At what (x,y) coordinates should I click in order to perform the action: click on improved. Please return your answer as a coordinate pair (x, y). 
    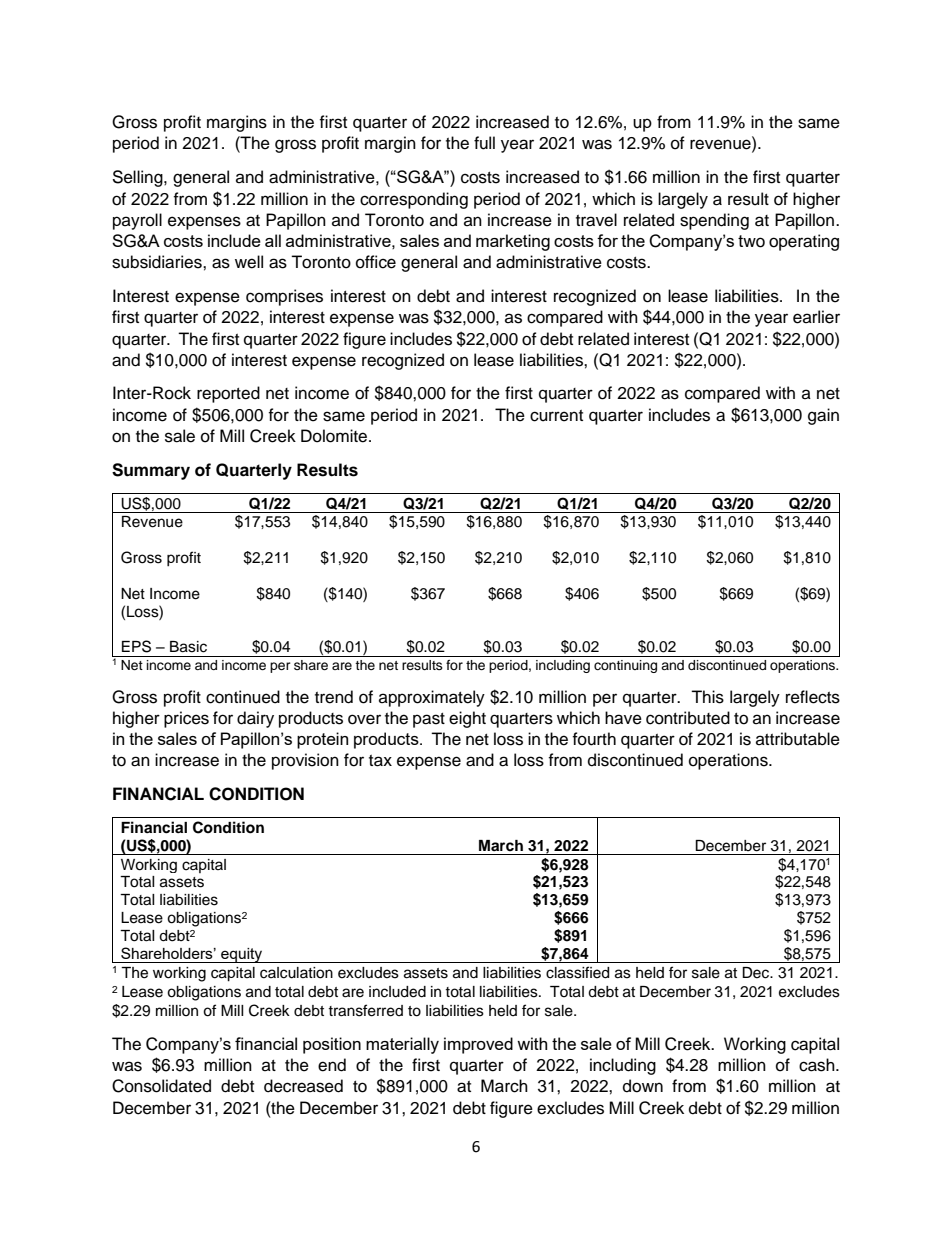
    Looking at the image, I should click on (478, 1045).
